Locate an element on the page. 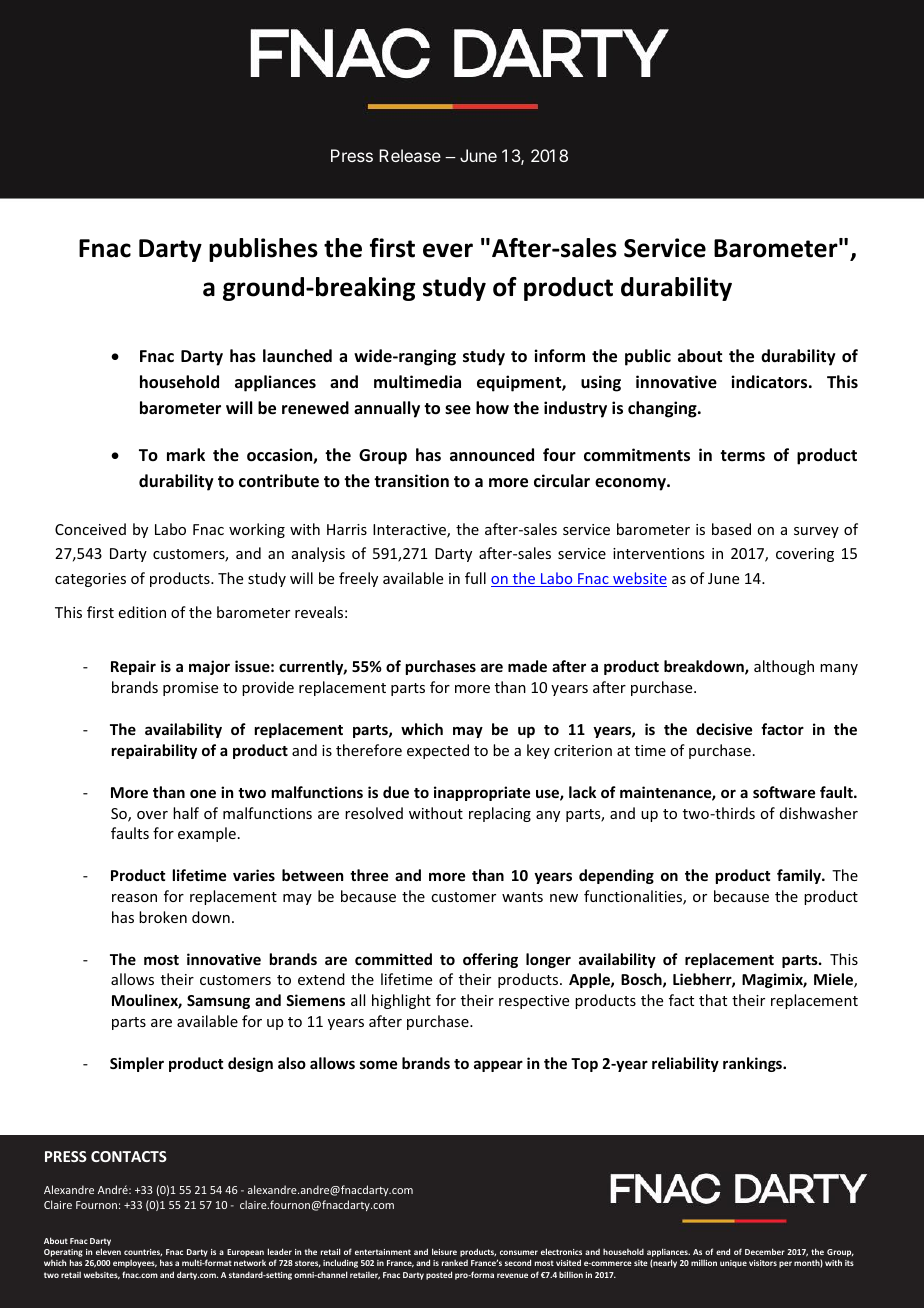 This document has height=1308, width=924. reason is located at coordinates (134, 898).
